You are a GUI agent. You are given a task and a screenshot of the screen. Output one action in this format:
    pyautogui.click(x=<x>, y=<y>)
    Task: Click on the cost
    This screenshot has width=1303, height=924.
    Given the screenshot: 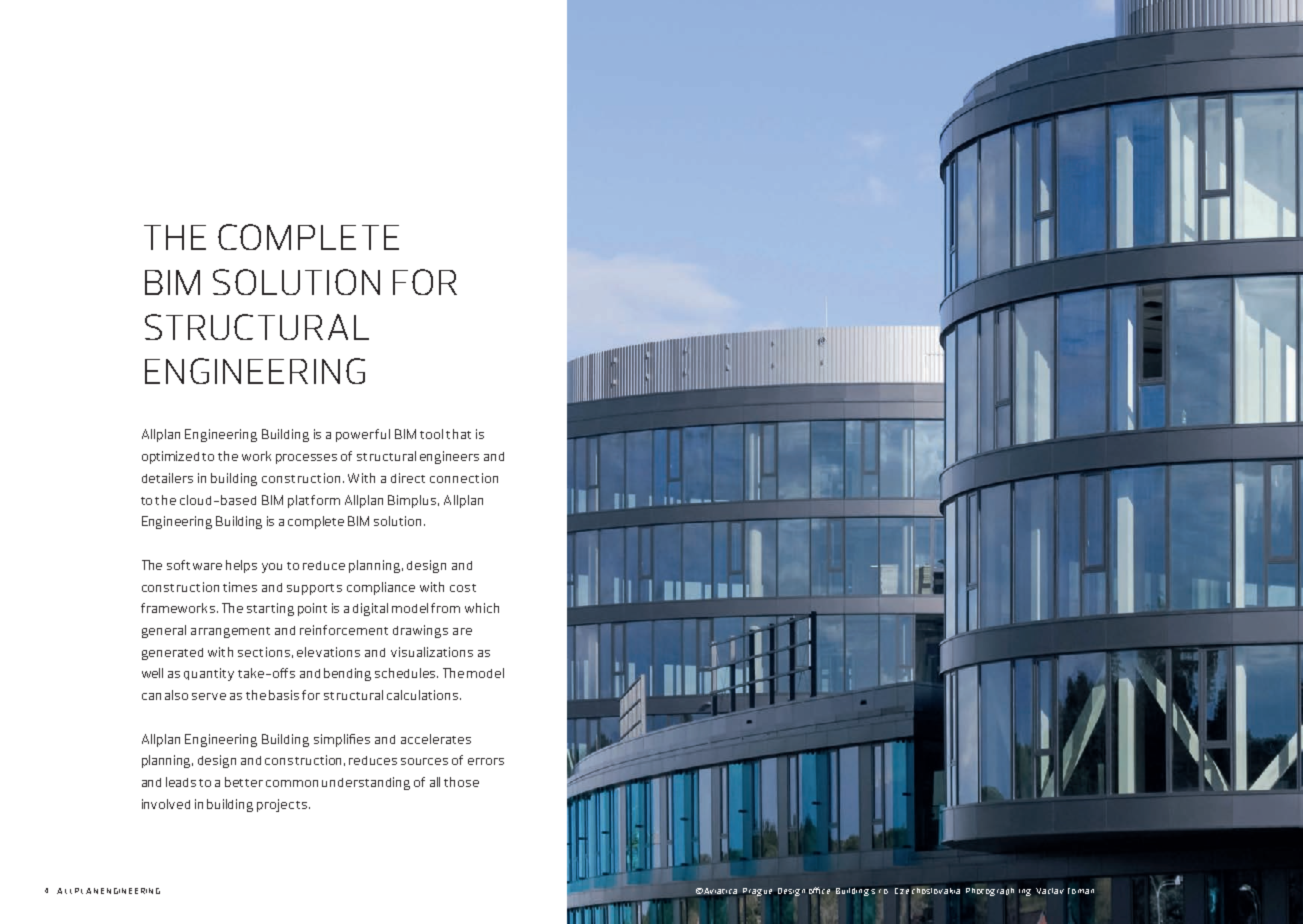 What is the action you would take?
    pyautogui.click(x=463, y=588)
